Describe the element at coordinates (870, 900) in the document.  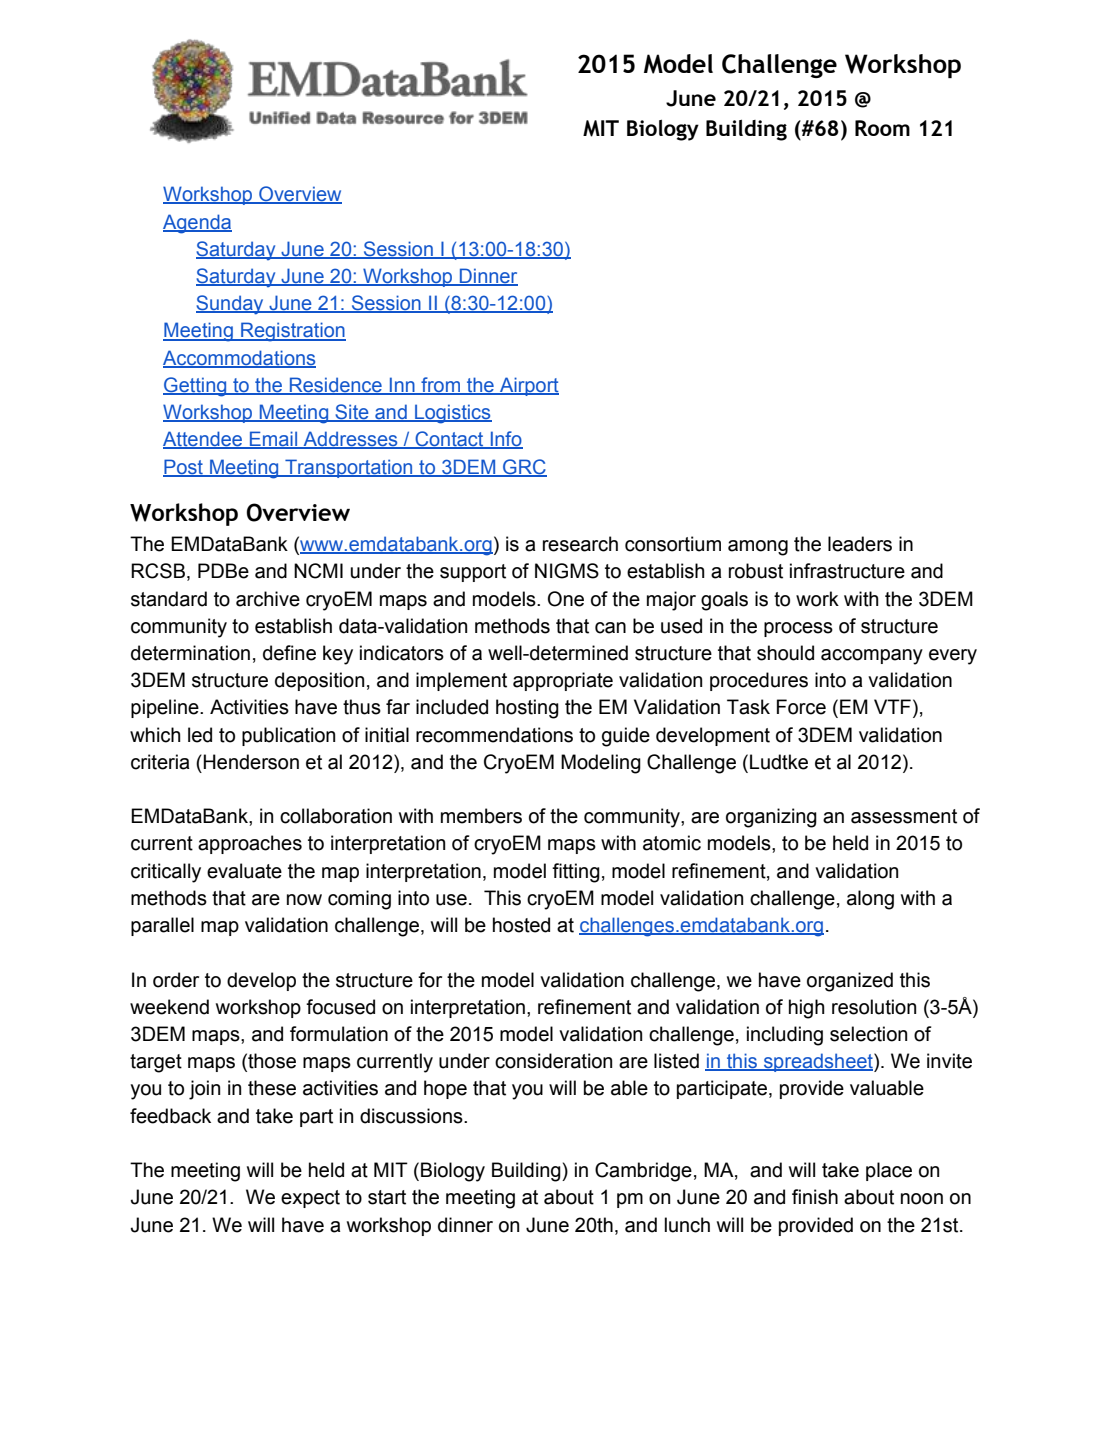
I see `along` at that location.
